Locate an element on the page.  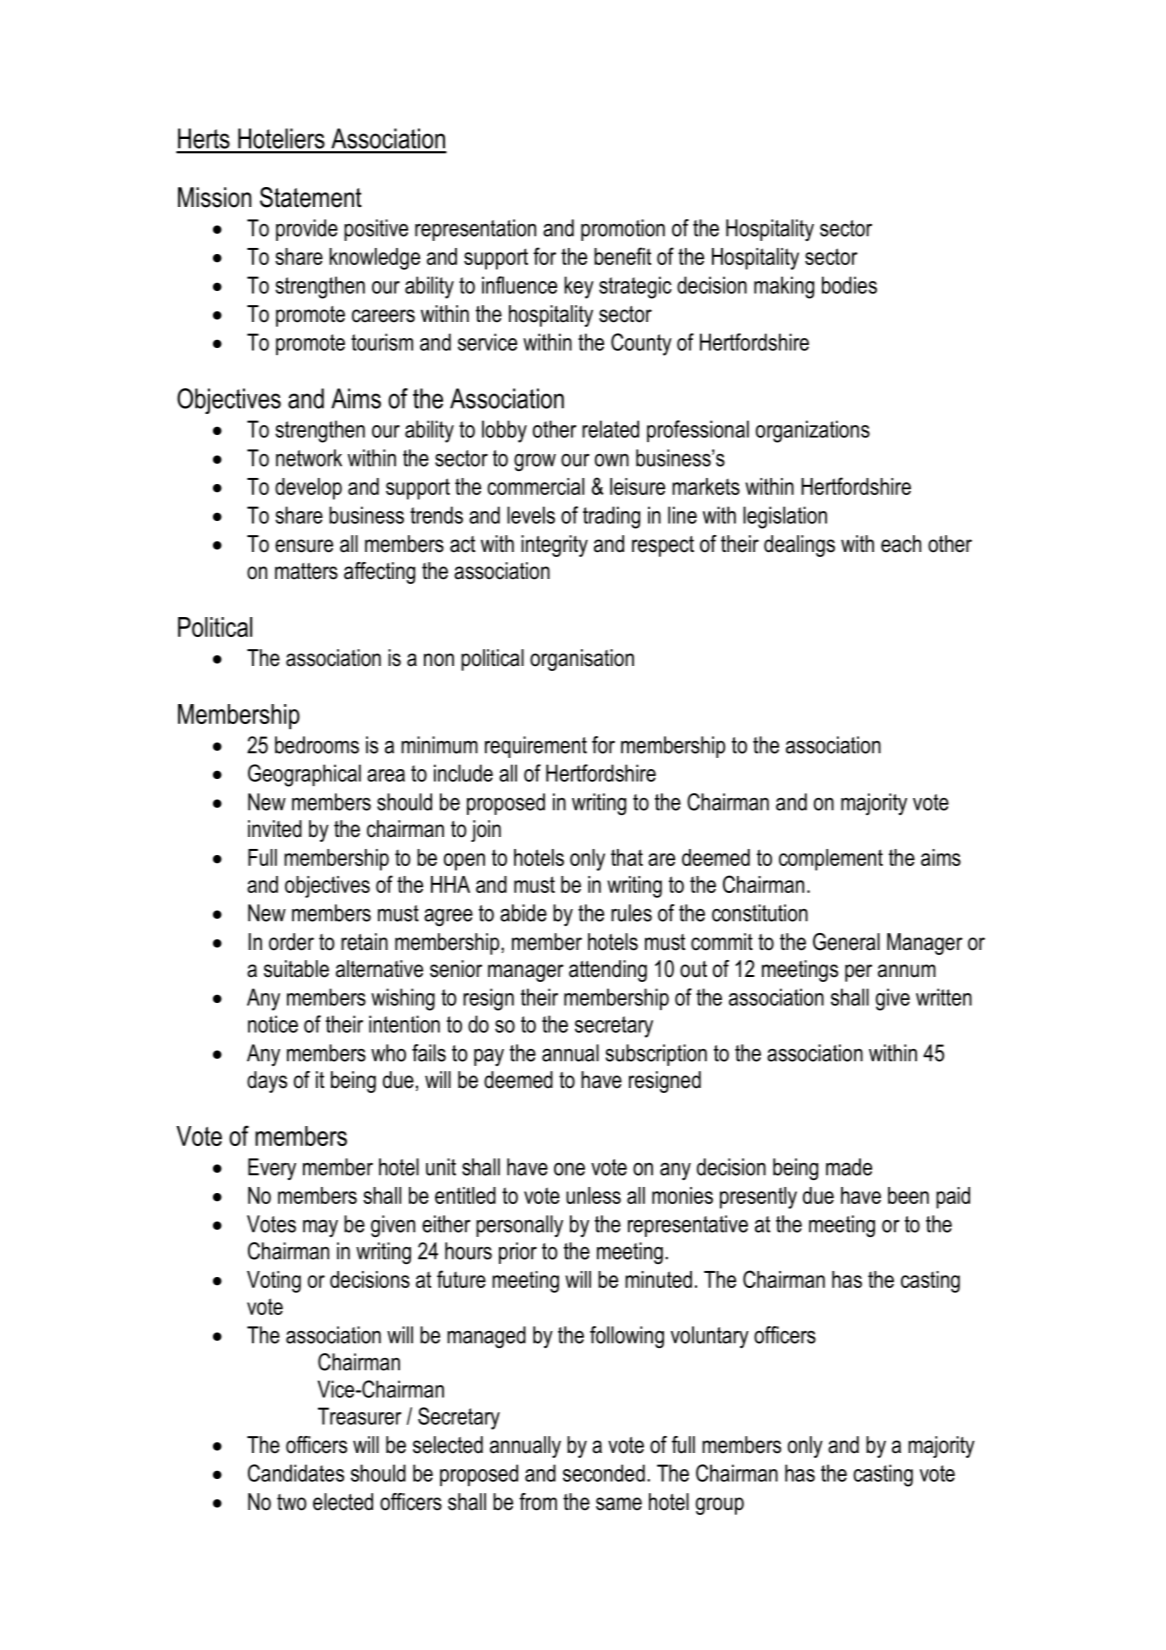
General is located at coordinates (846, 942).
